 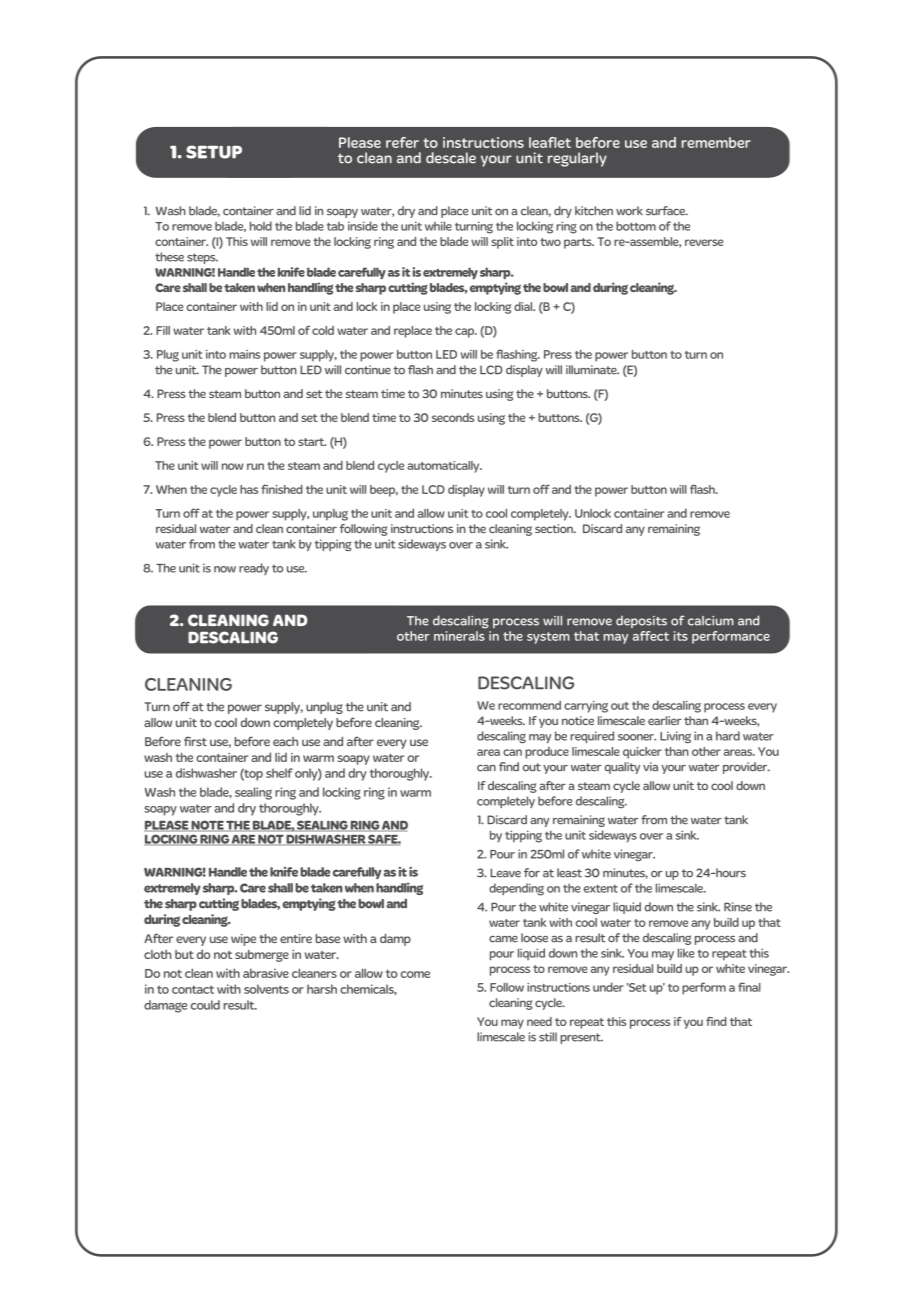 I want to click on remember, so click(x=716, y=142).
